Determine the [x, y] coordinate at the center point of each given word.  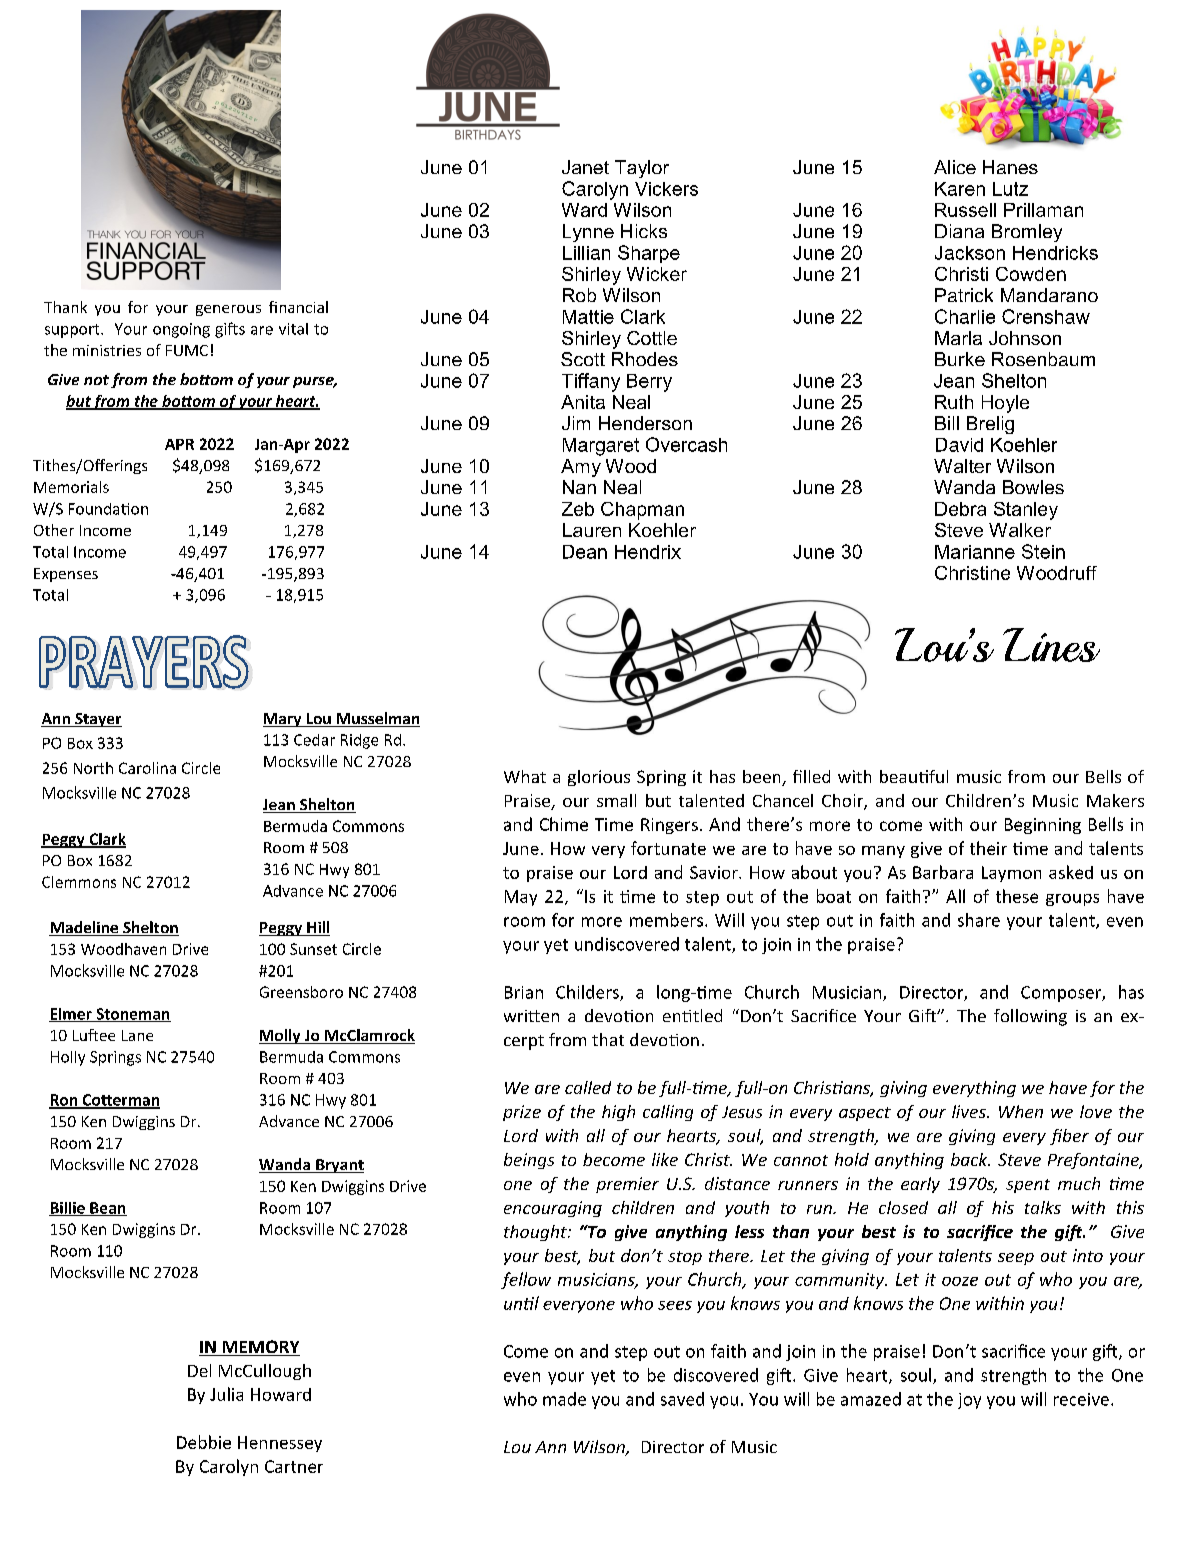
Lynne [588, 233]
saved [682, 1399]
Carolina [147, 768]
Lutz [1010, 189]
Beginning [1043, 826]
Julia [226, 1394]
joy [969, 1401]
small [616, 800]
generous [228, 310]
